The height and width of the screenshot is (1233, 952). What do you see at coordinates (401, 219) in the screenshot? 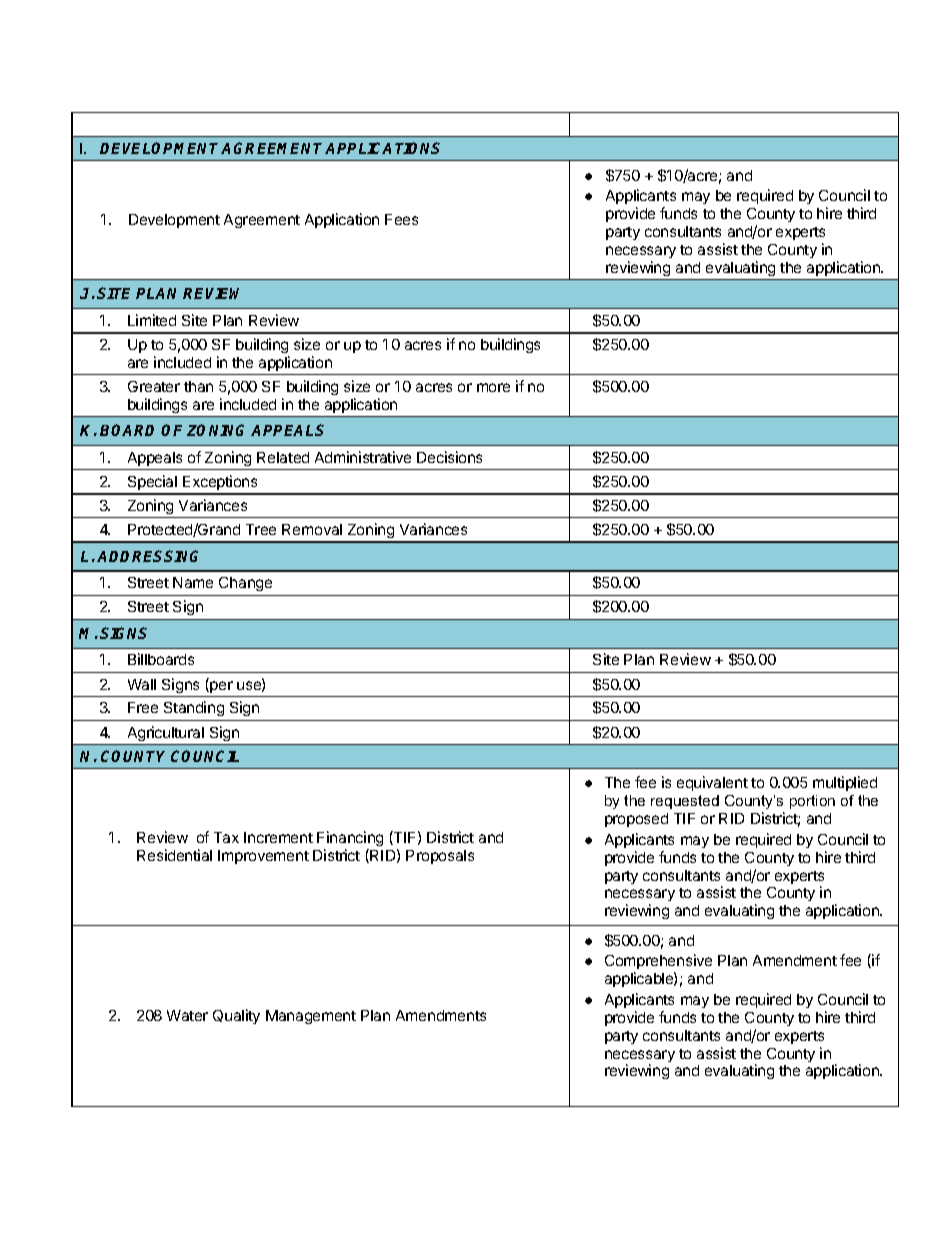
I see `Fees` at bounding box center [401, 219].
